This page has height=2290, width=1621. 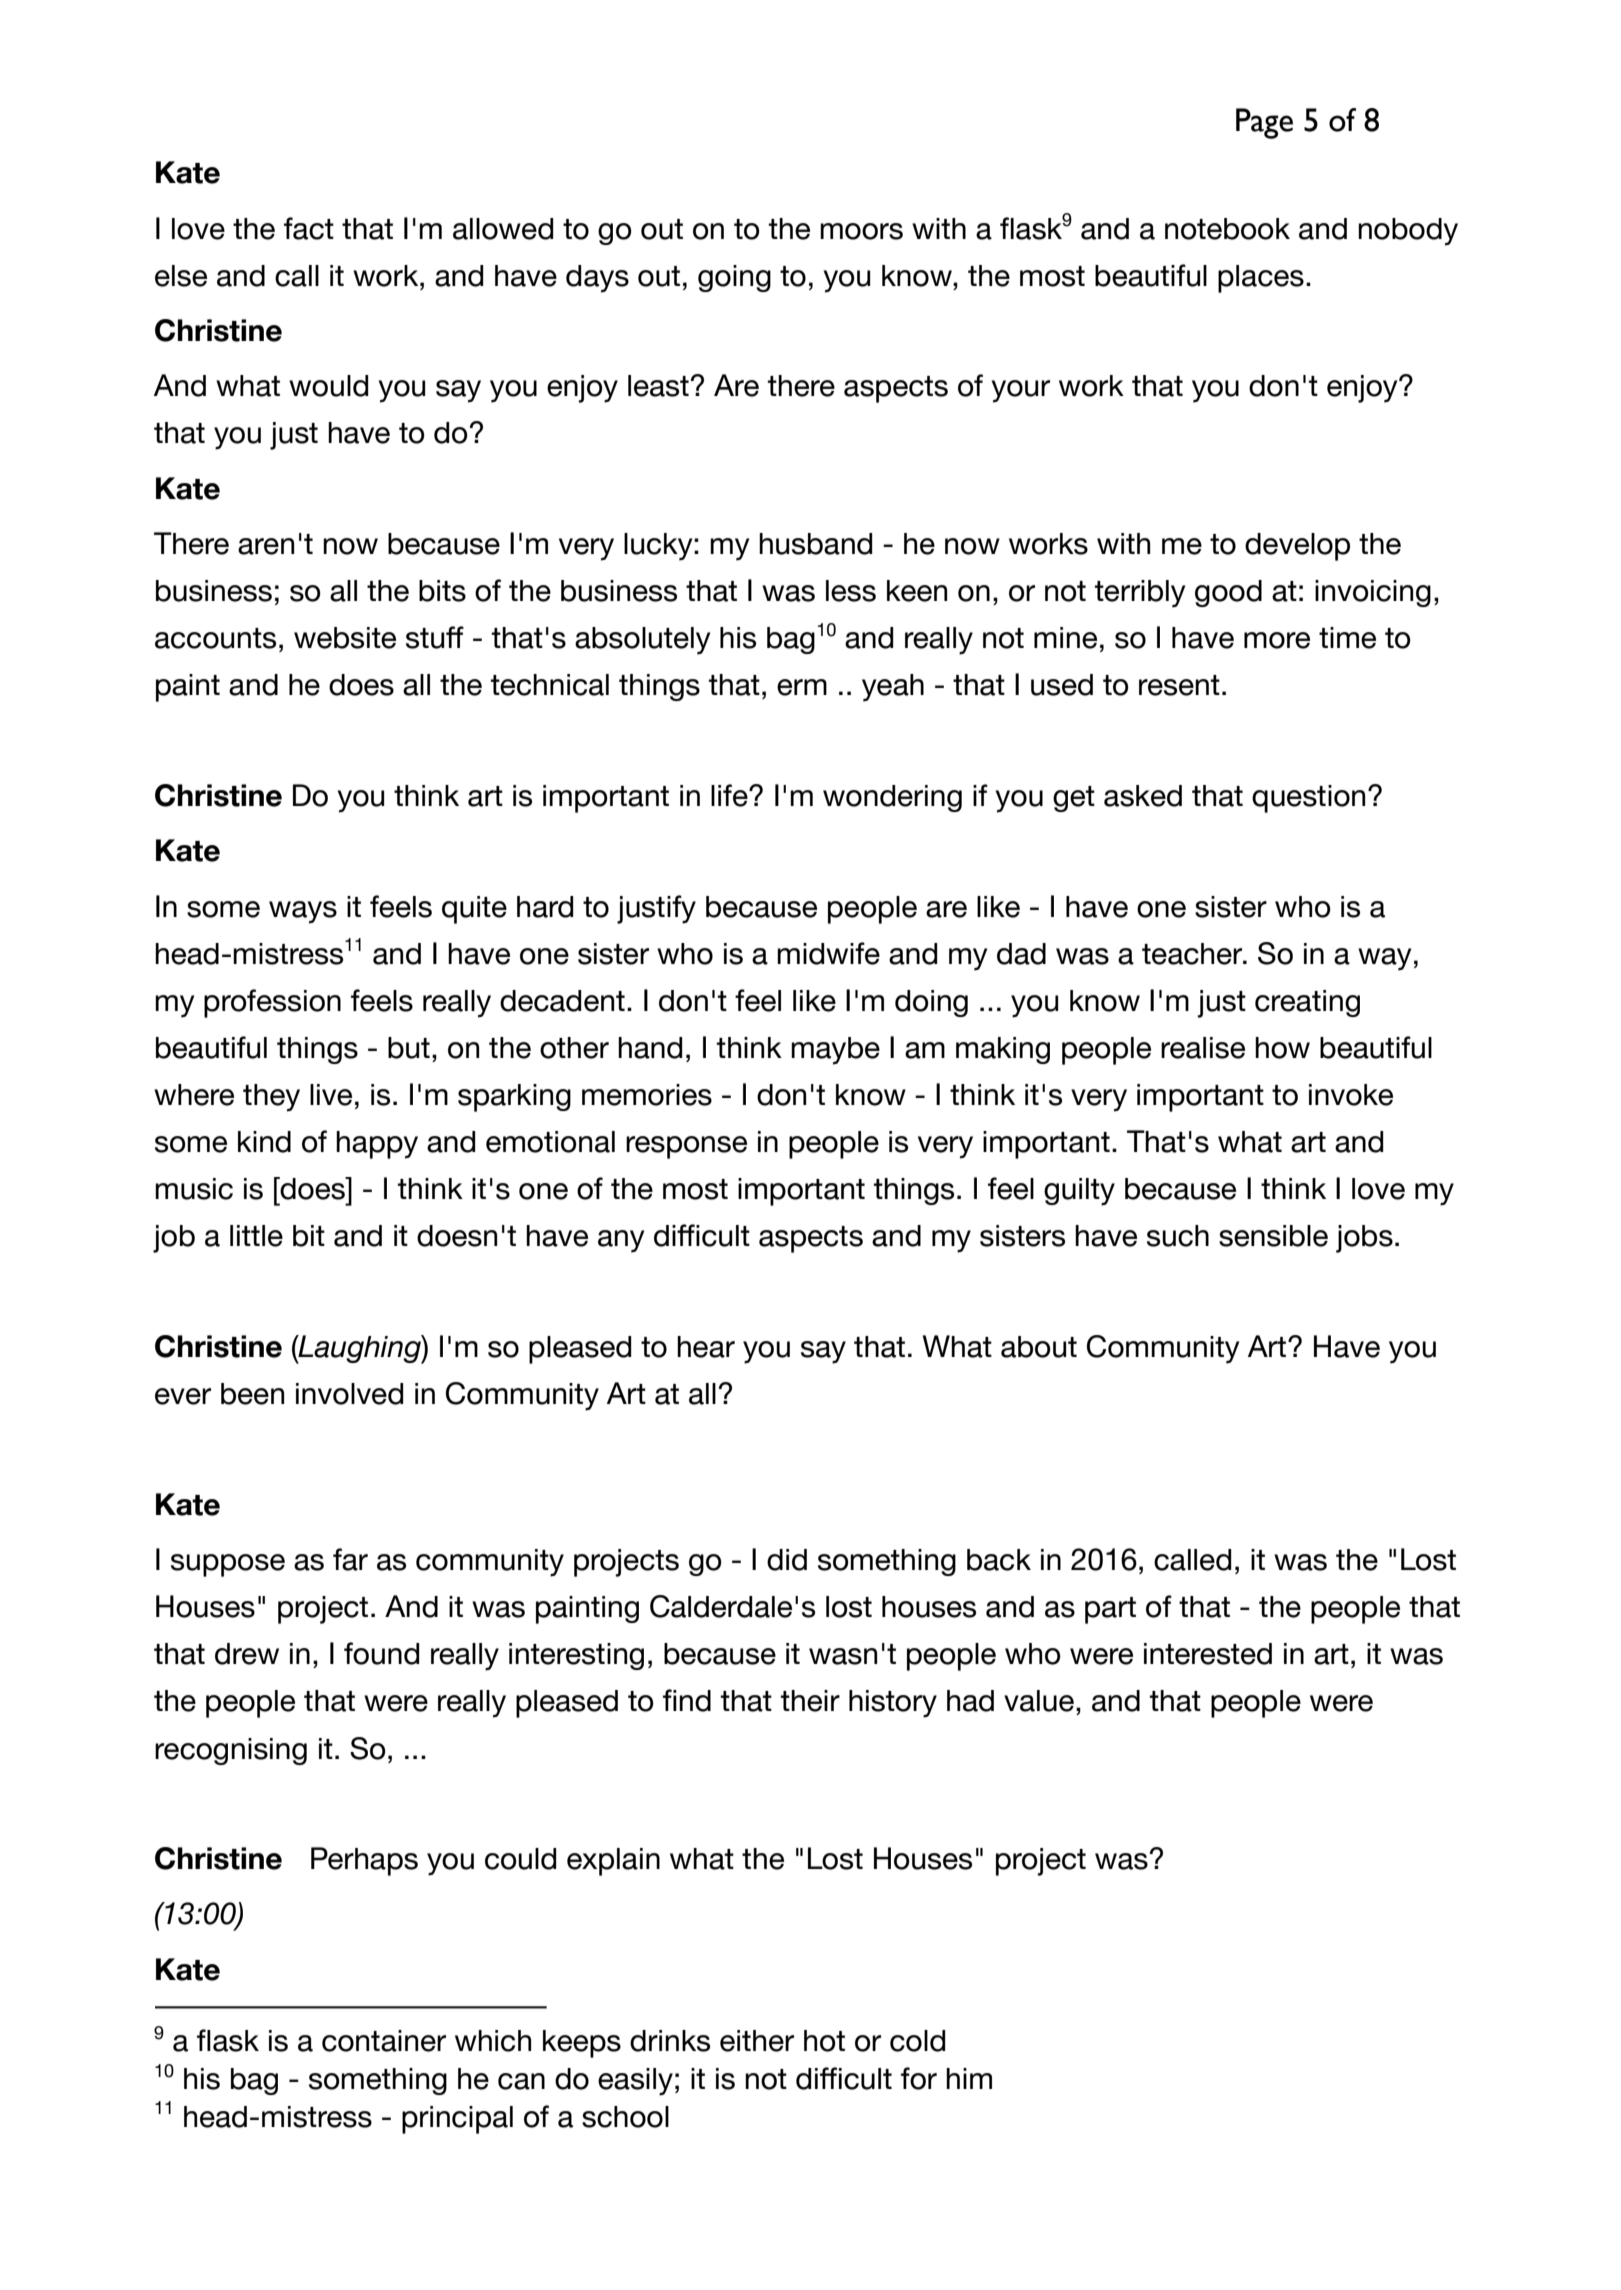 I want to click on Page, so click(x=1264, y=123).
